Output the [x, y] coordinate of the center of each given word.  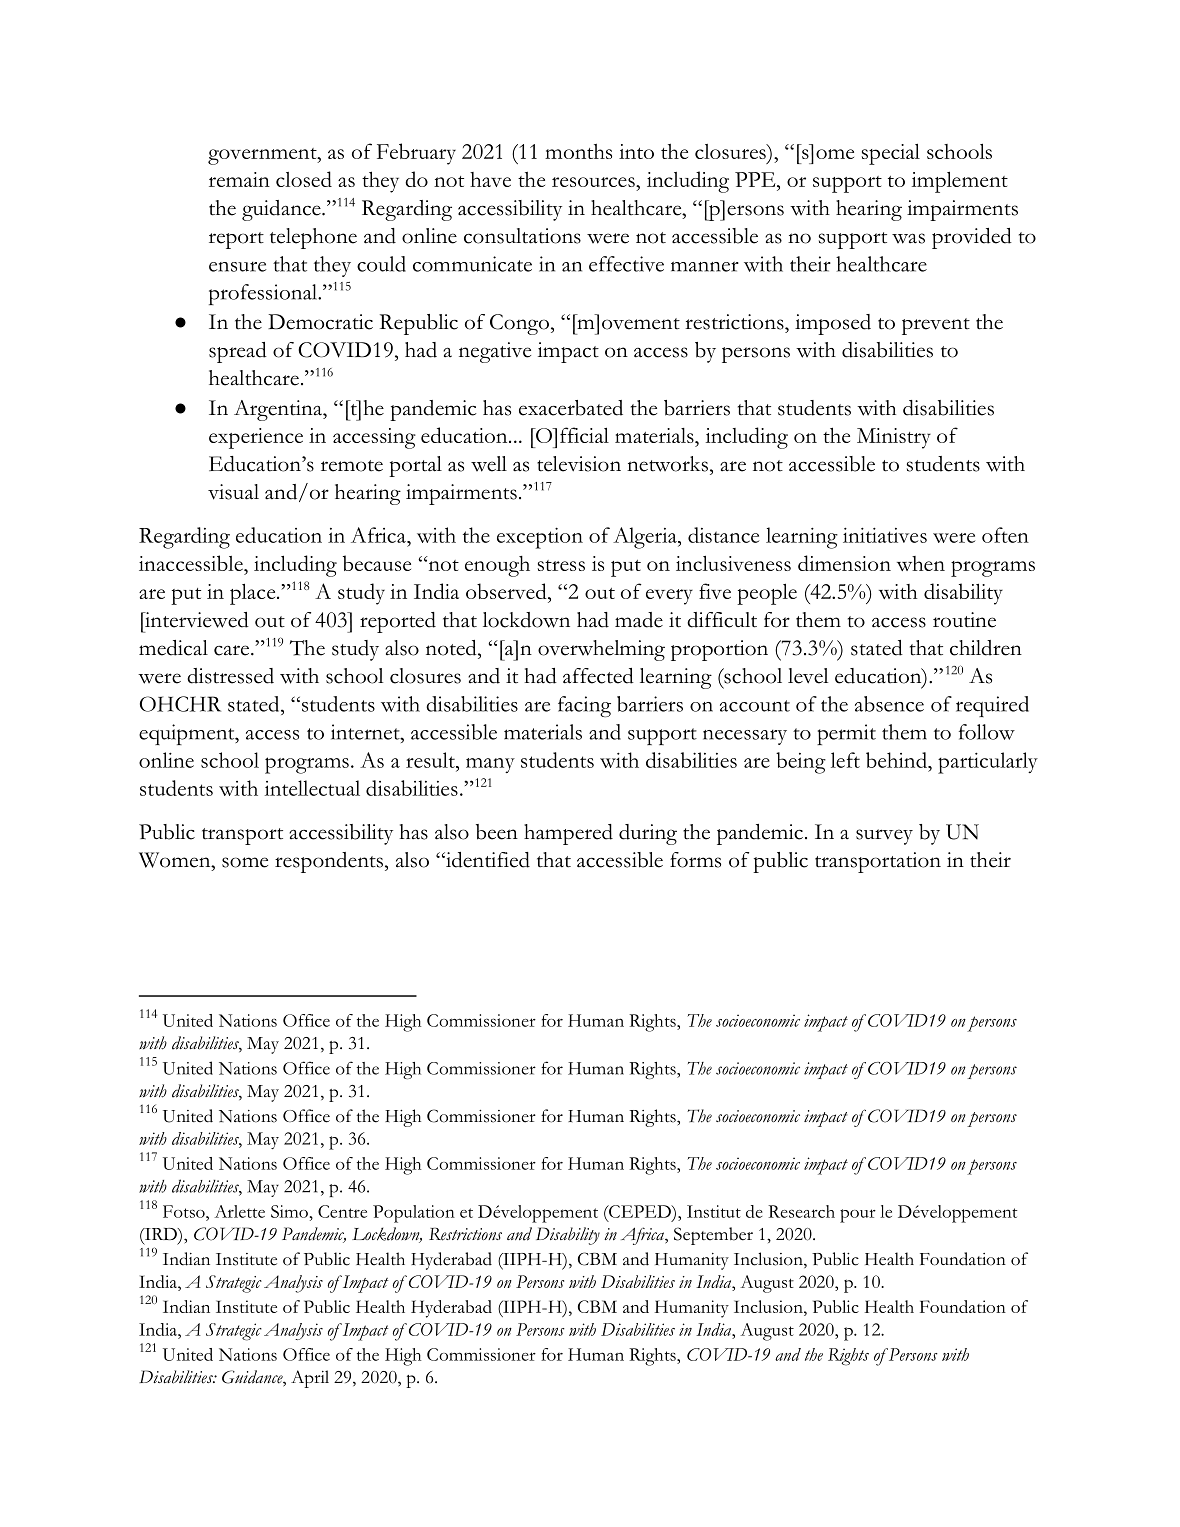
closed [304, 179]
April [310, 1379]
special [891, 154]
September [713, 1236]
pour [858, 1216]
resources [594, 182]
